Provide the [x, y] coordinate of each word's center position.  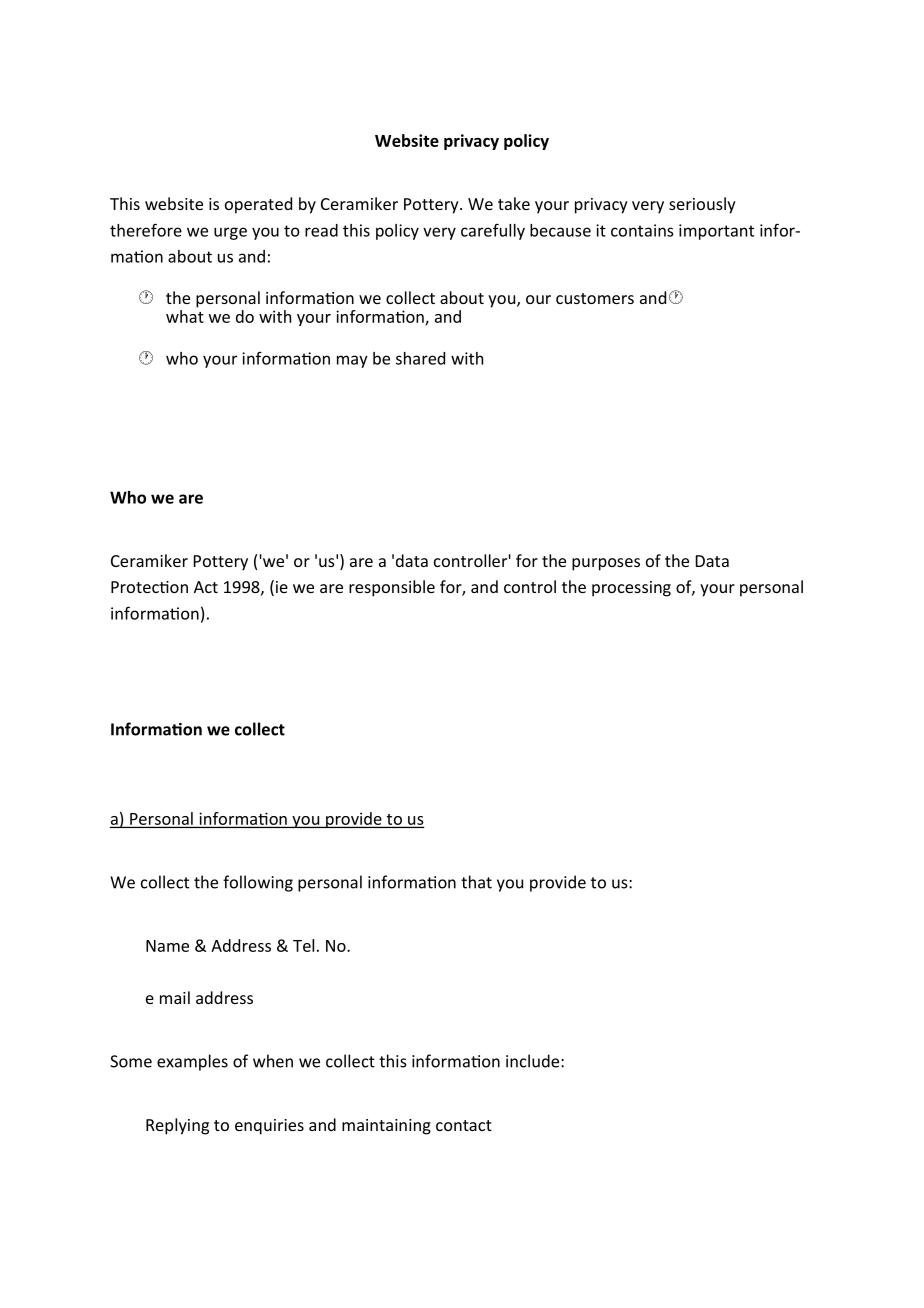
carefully [493, 231]
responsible [392, 588]
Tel [303, 945]
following [258, 883]
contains [642, 230]
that [476, 882]
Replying [177, 1126]
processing [631, 589]
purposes [606, 564]
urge [230, 233]
